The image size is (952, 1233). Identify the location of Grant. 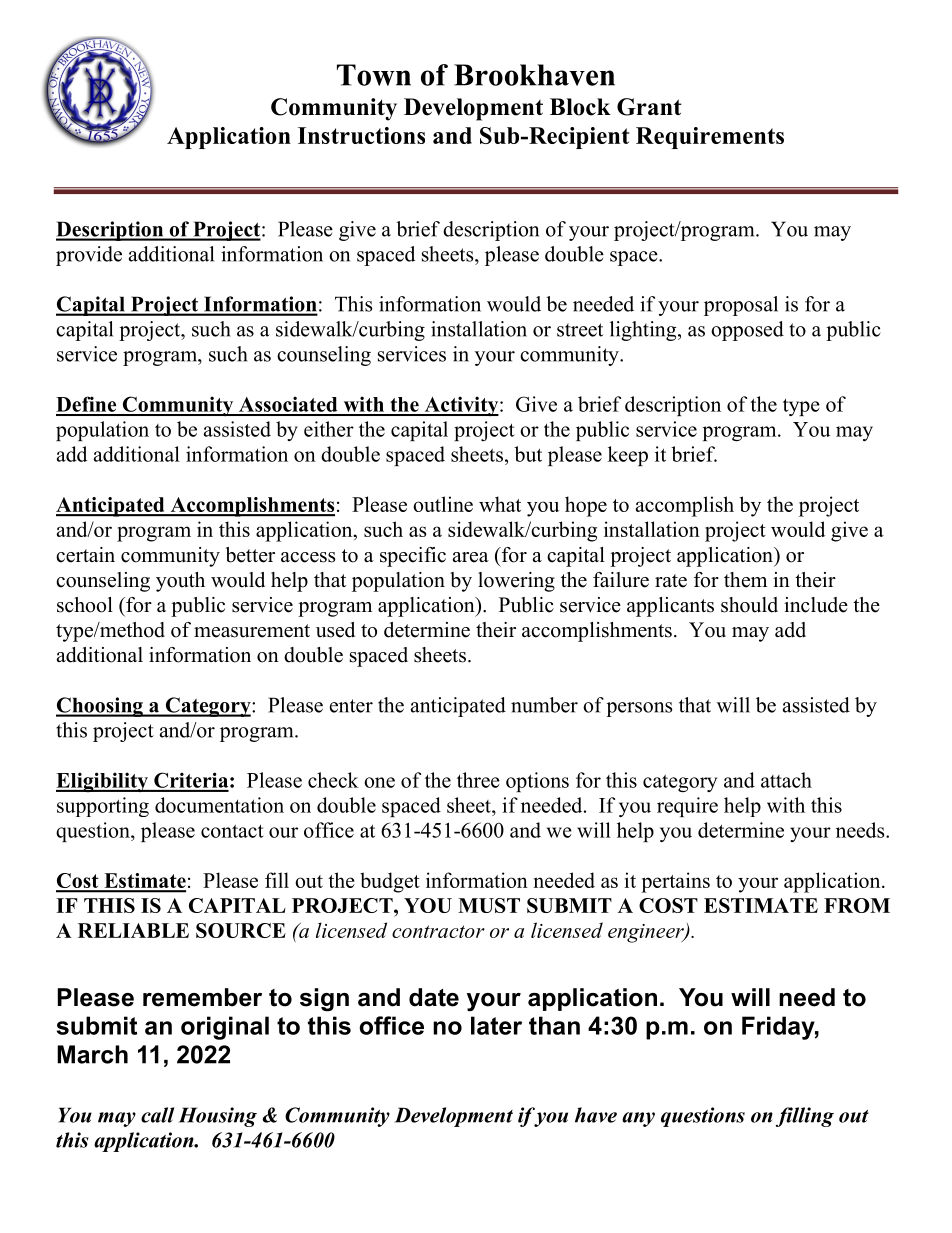
(649, 107).
